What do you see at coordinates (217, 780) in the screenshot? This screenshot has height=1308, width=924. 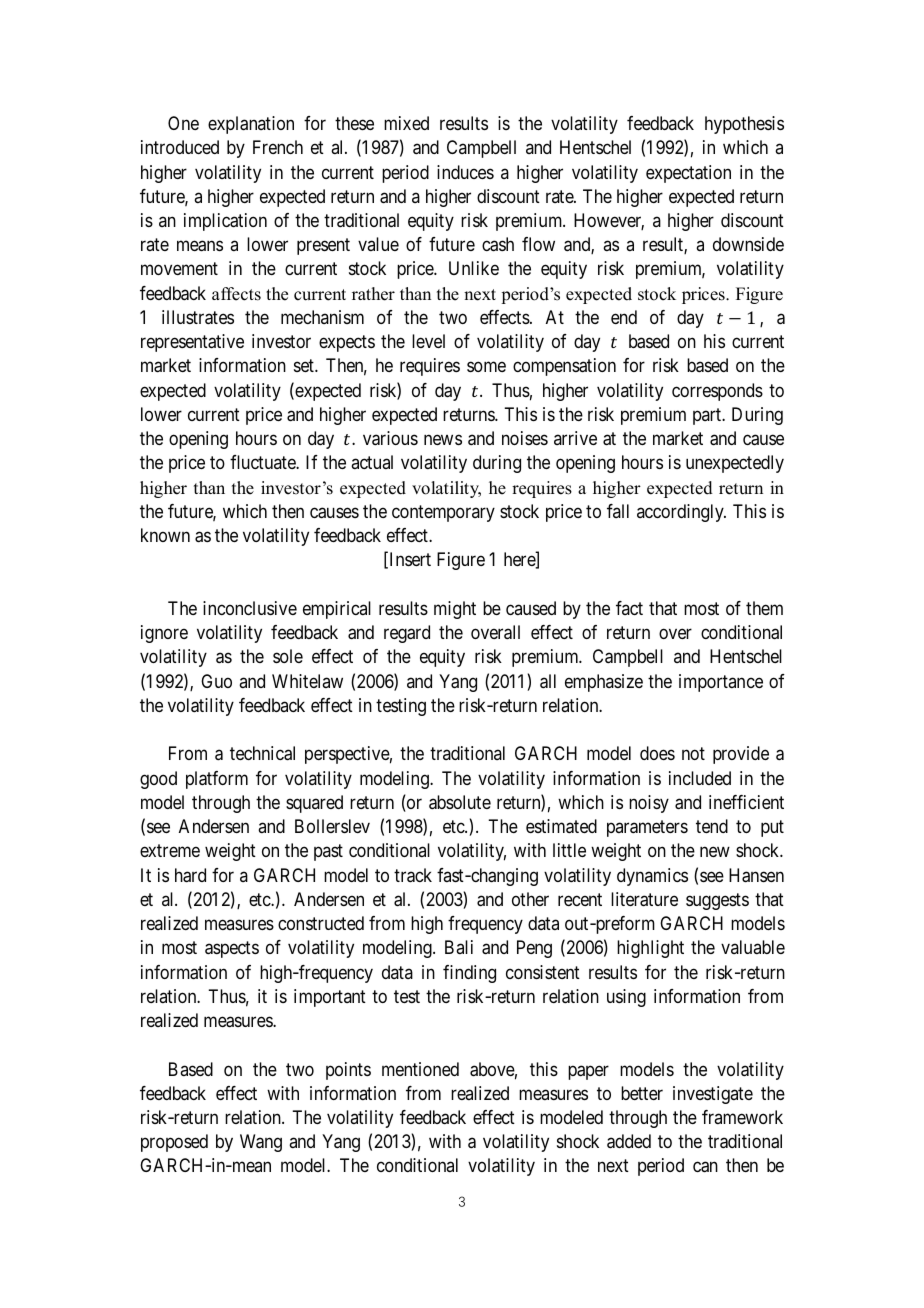 I see `platform` at bounding box center [217, 780].
